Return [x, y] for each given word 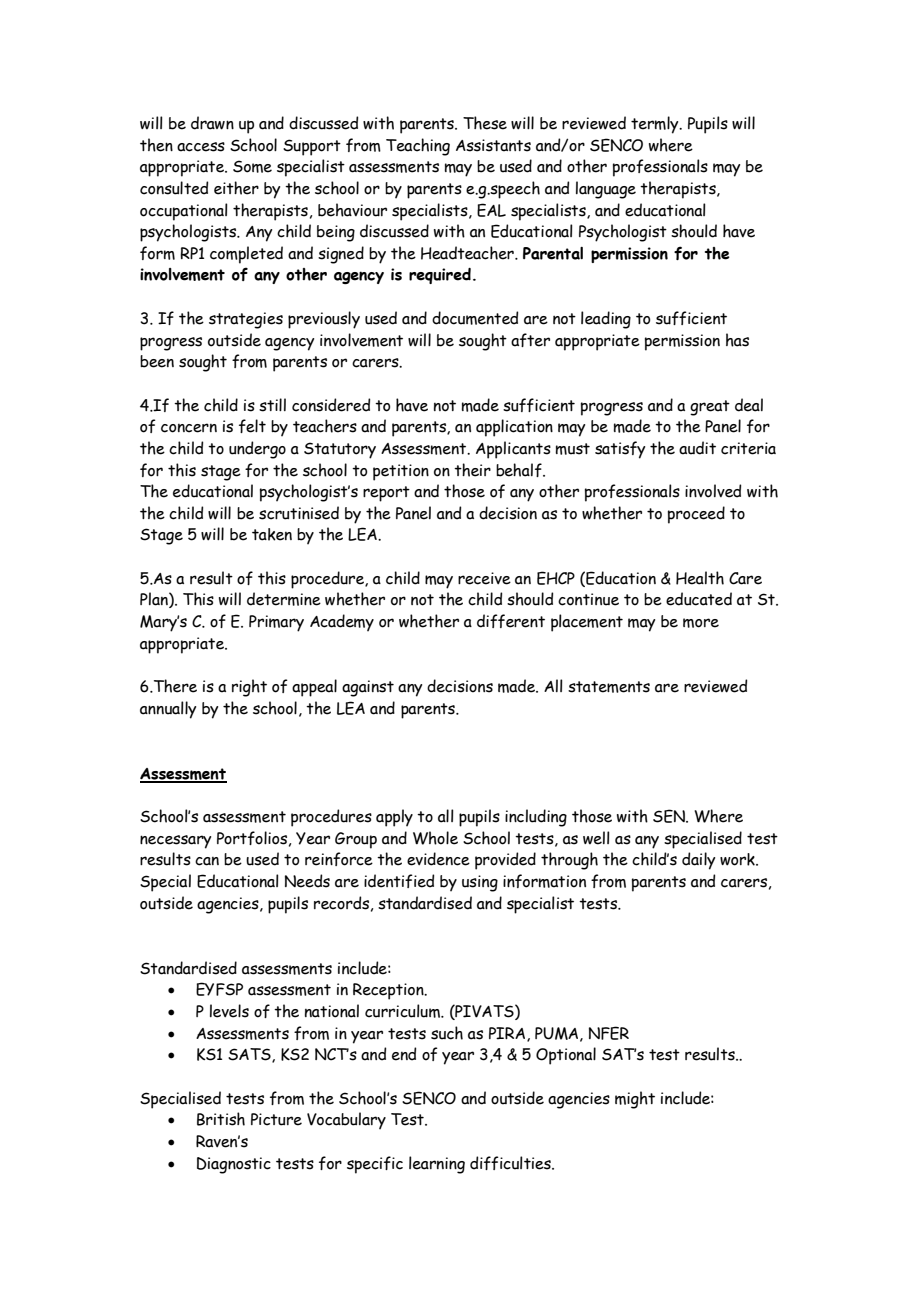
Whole [435, 838]
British [221, 1119]
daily [698, 861]
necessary [175, 842]
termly [656, 125]
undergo [257, 450]
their [472, 470]
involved [713, 491]
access [201, 147]
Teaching [418, 147]
